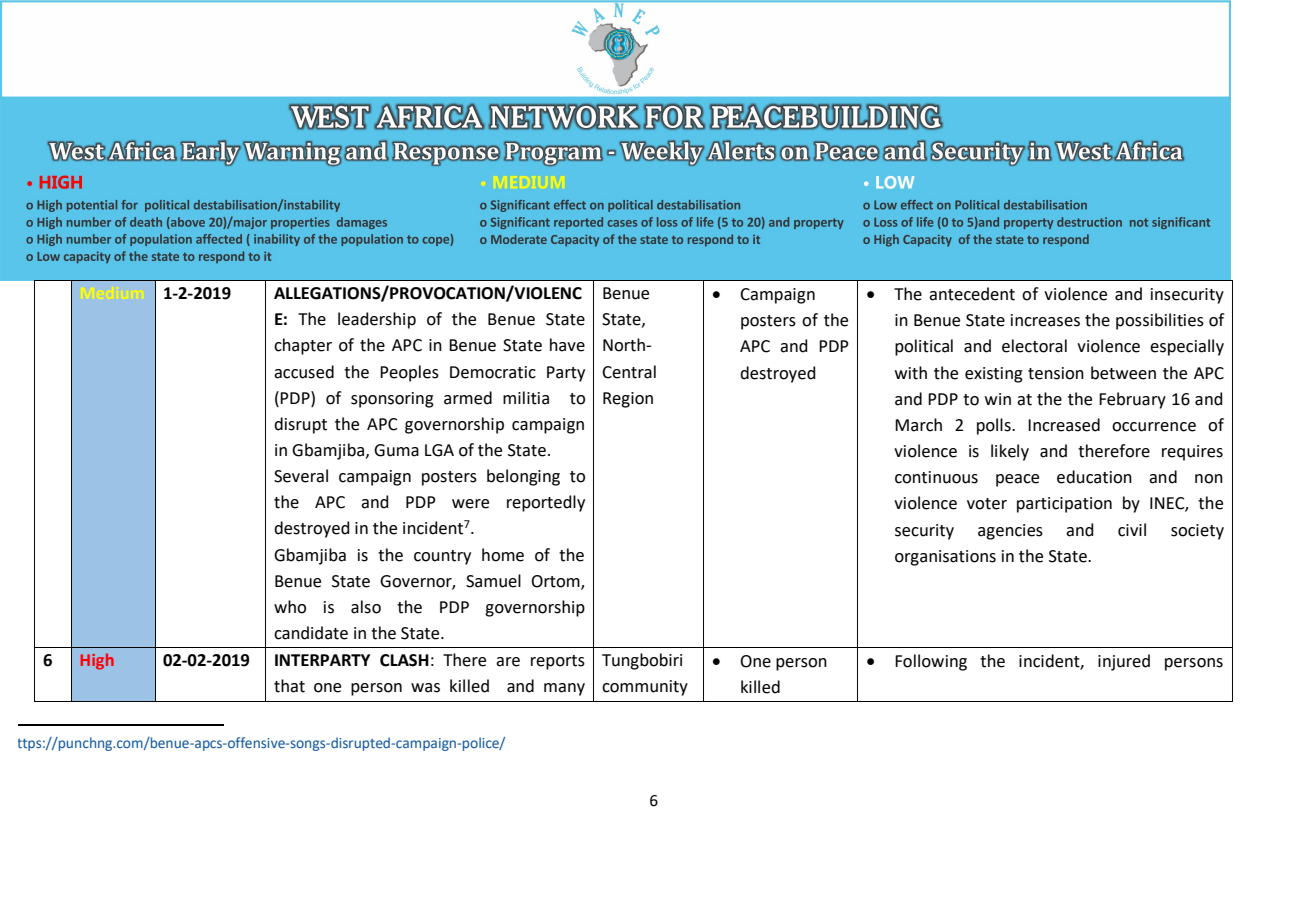  Describe the element at coordinates (392, 400) in the document. I see `sponsoring` at that location.
